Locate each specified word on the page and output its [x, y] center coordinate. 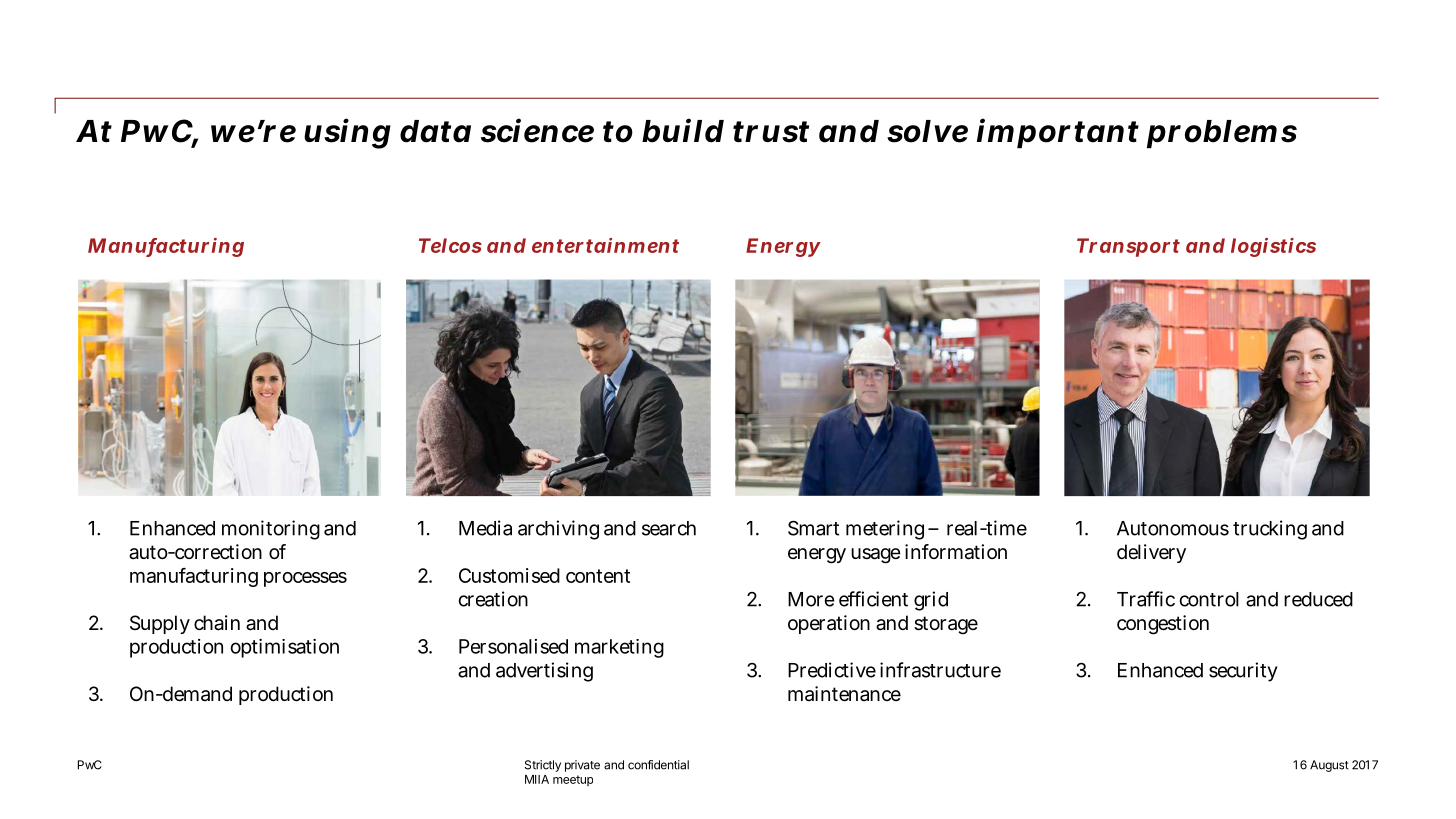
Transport [1128, 247]
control [1209, 599]
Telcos [450, 245]
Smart [813, 528]
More [811, 599]
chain [217, 623]
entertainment [605, 245]
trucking [1270, 530]
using [347, 134]
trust [771, 132]
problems [1222, 134]
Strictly [543, 766]
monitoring [271, 530]
